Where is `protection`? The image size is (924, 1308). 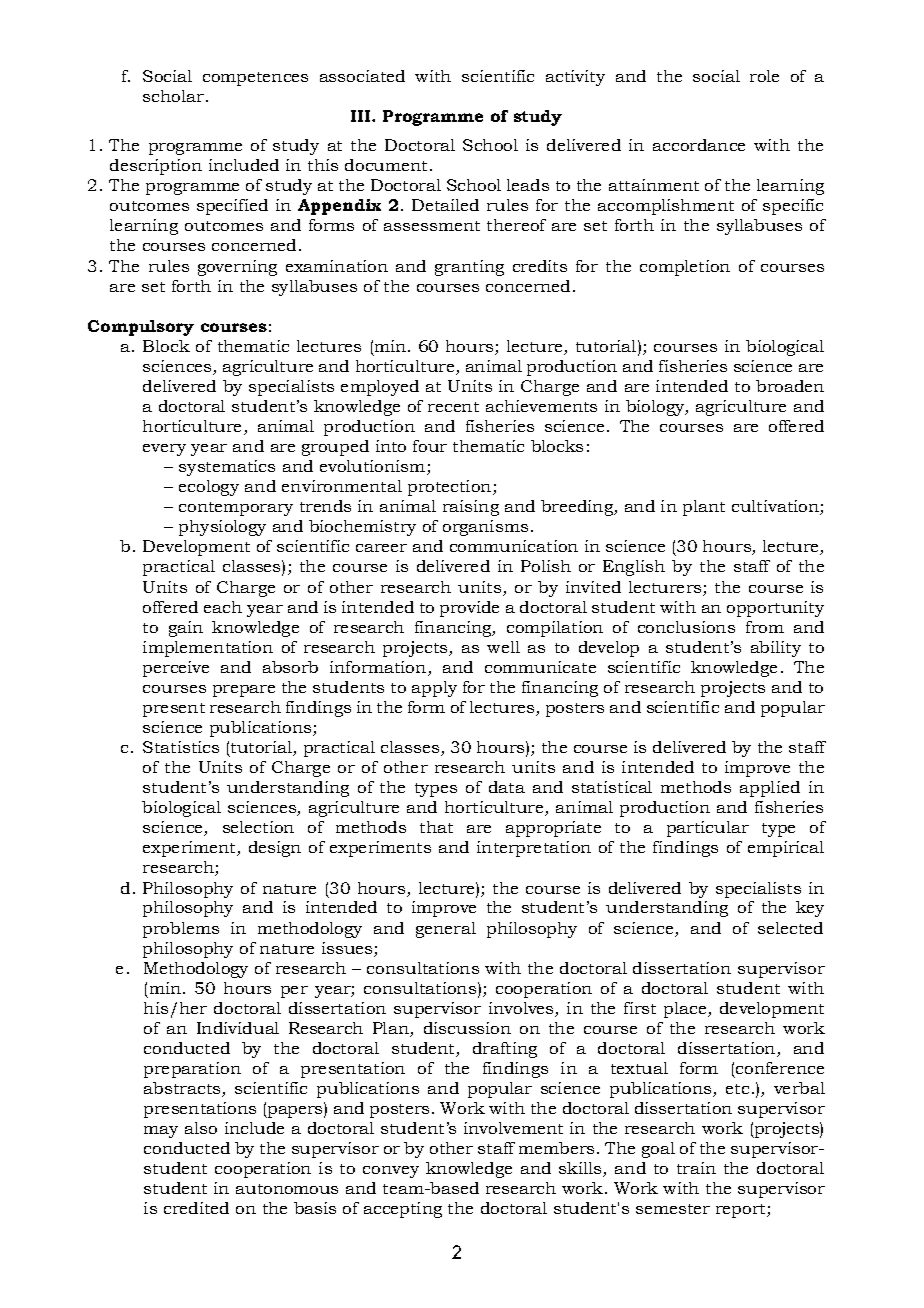 protection is located at coordinates (451, 488).
